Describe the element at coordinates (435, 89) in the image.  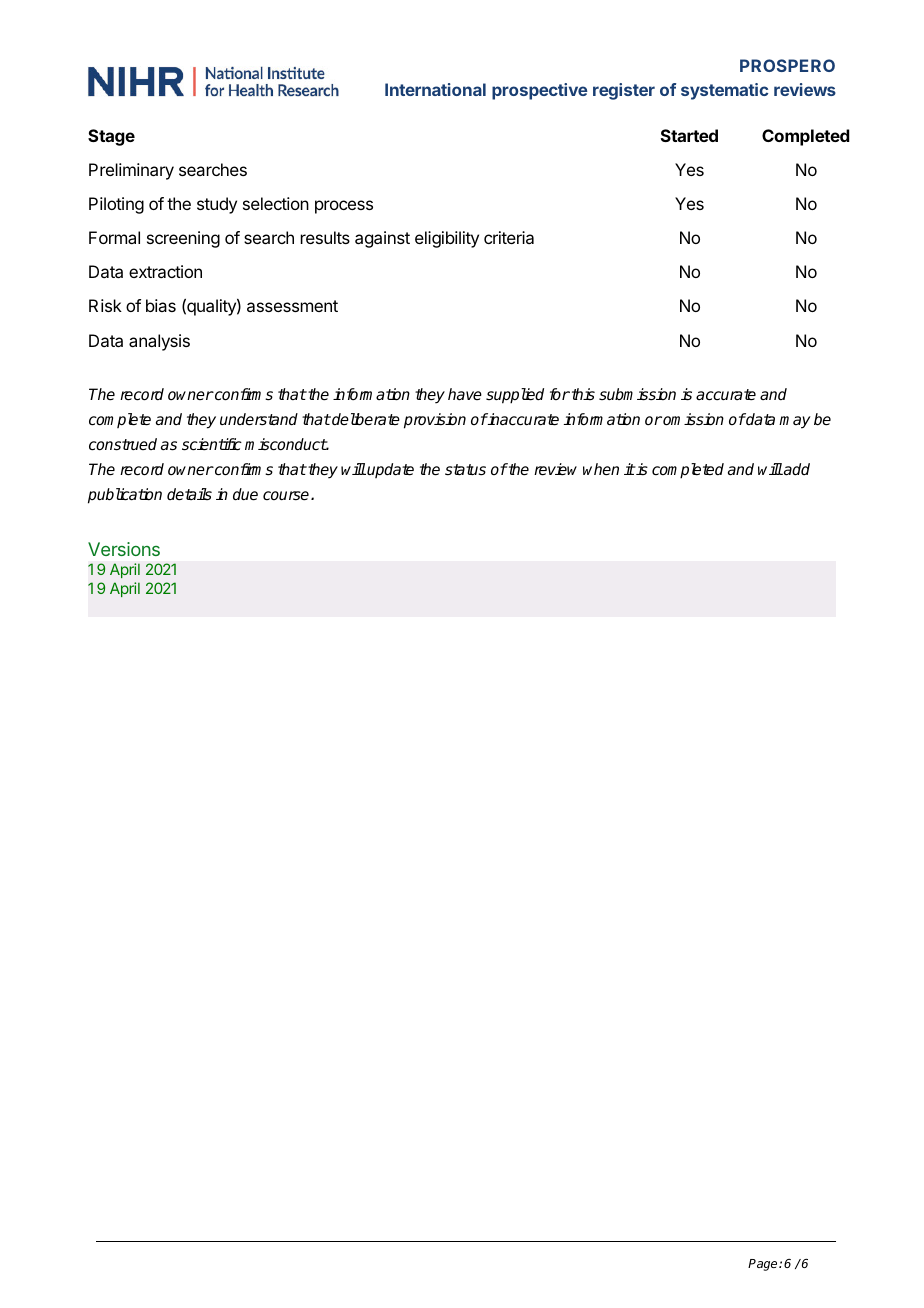
I see `International` at that location.
